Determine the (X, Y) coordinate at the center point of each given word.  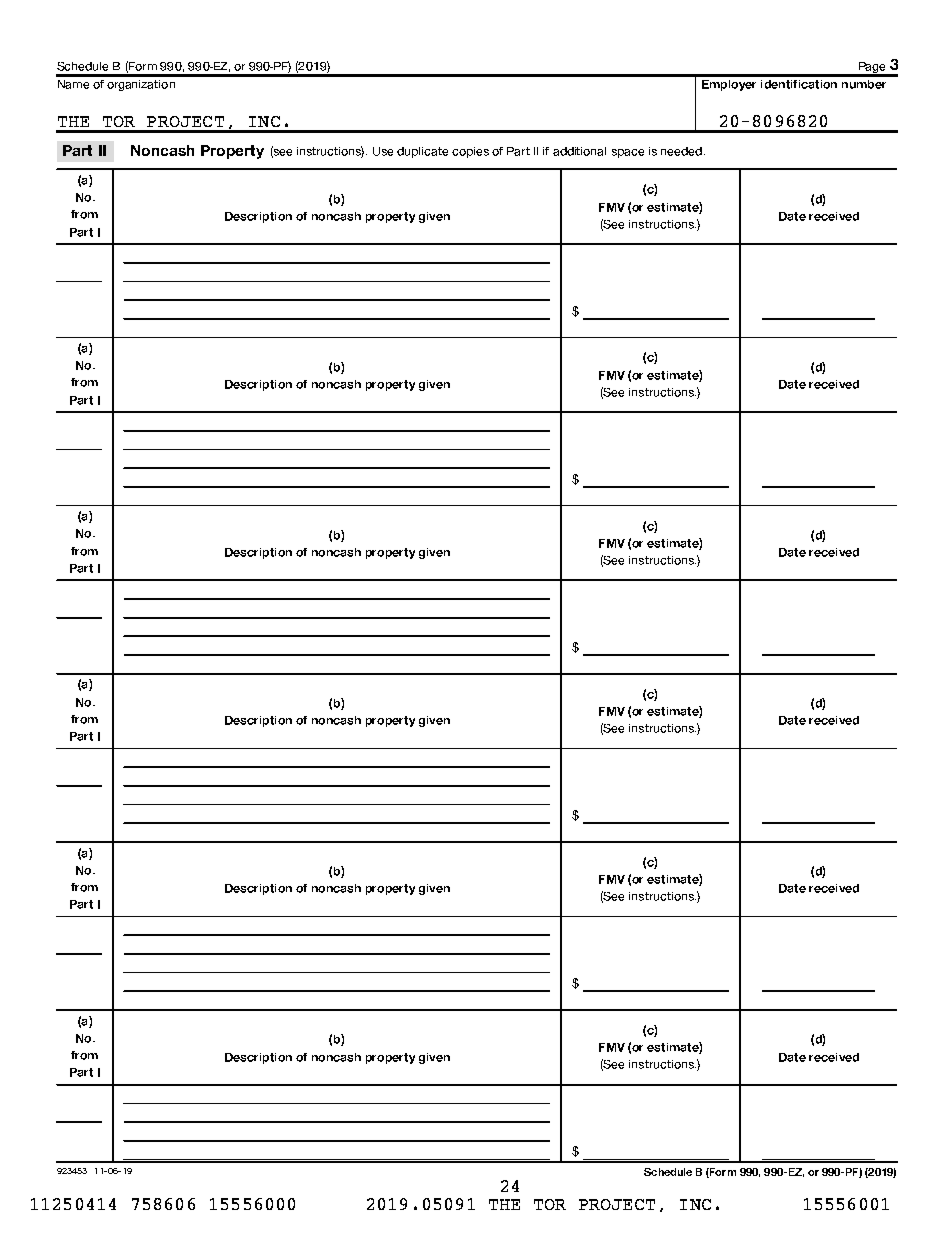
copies (470, 152)
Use (383, 151)
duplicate (422, 152)
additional (579, 151)
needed (681, 151)
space (628, 153)
